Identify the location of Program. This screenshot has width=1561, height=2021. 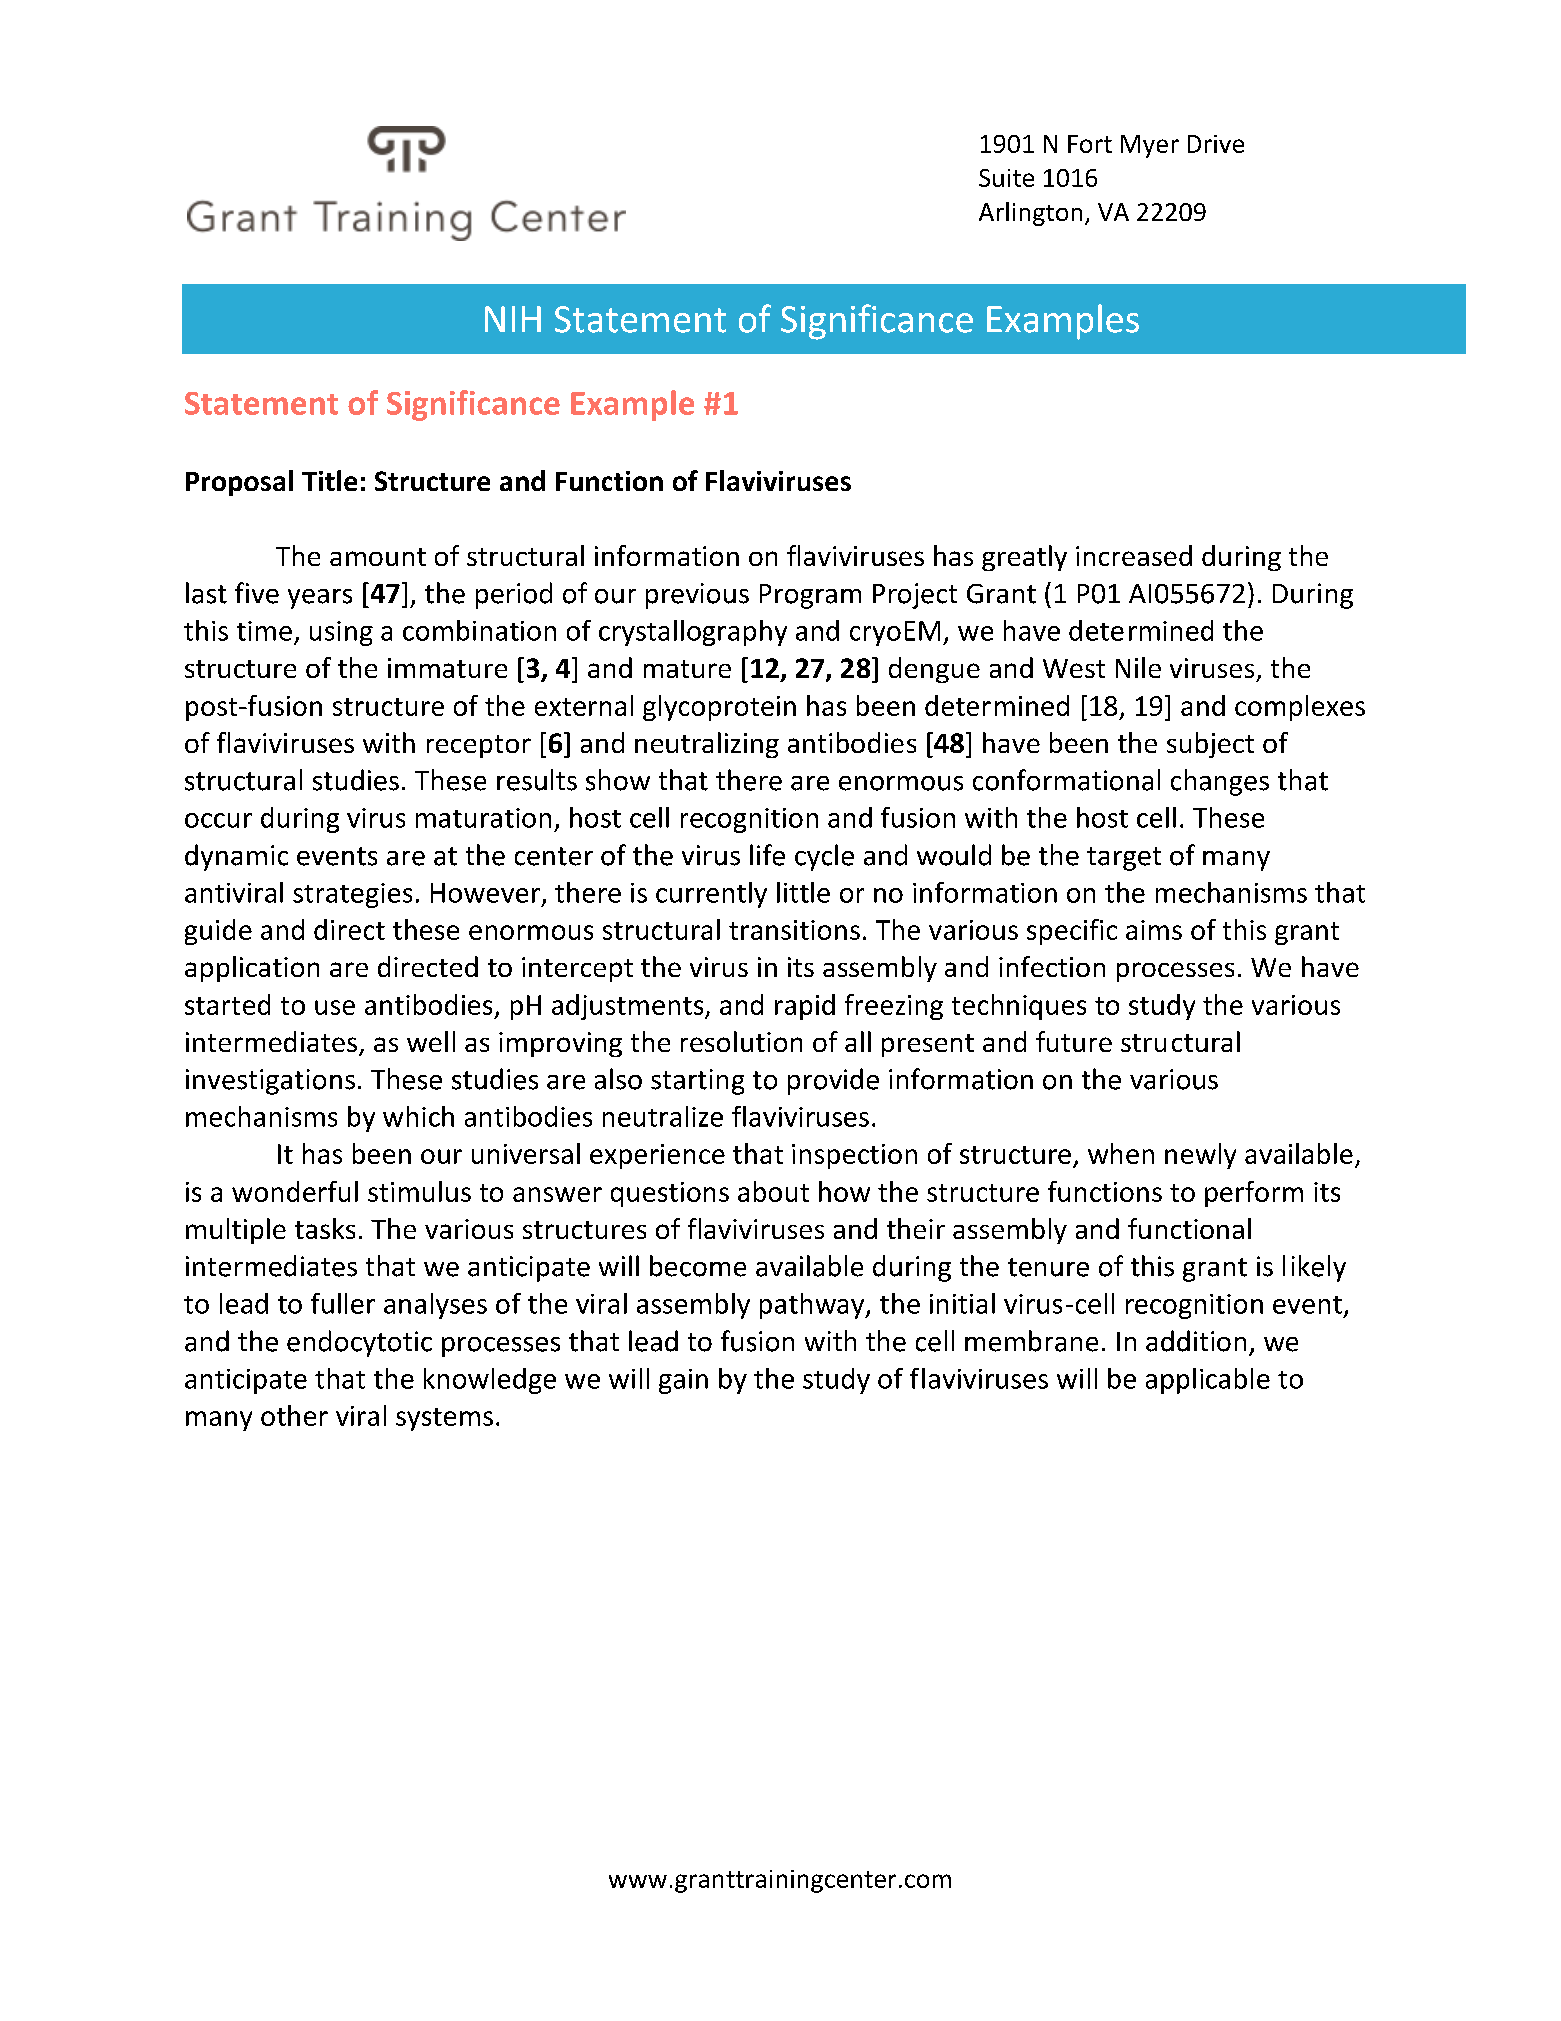
(810, 596).
